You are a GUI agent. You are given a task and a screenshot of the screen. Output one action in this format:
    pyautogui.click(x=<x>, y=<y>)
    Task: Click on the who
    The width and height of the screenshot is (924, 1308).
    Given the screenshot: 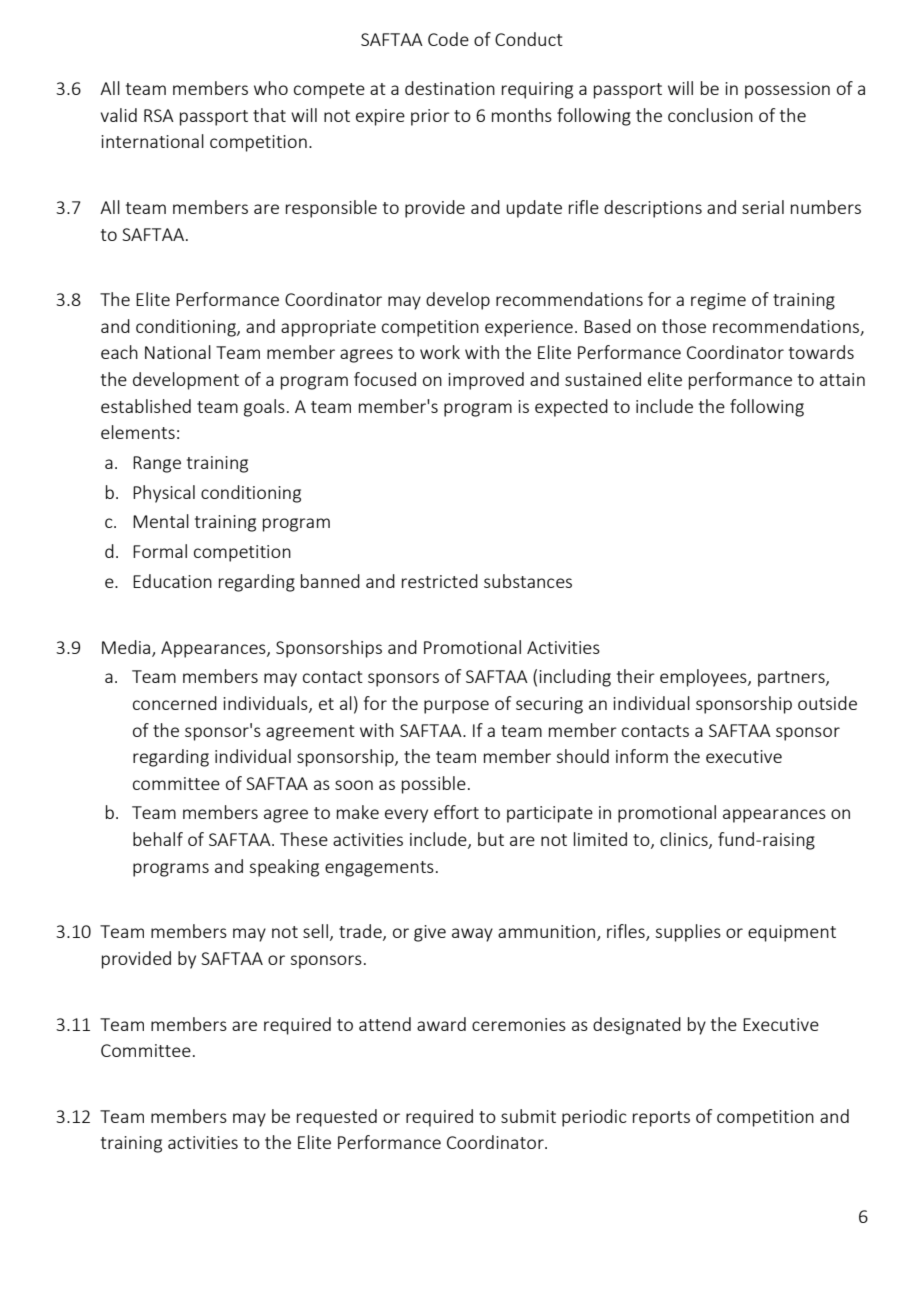 What is the action you would take?
    pyautogui.click(x=271, y=88)
